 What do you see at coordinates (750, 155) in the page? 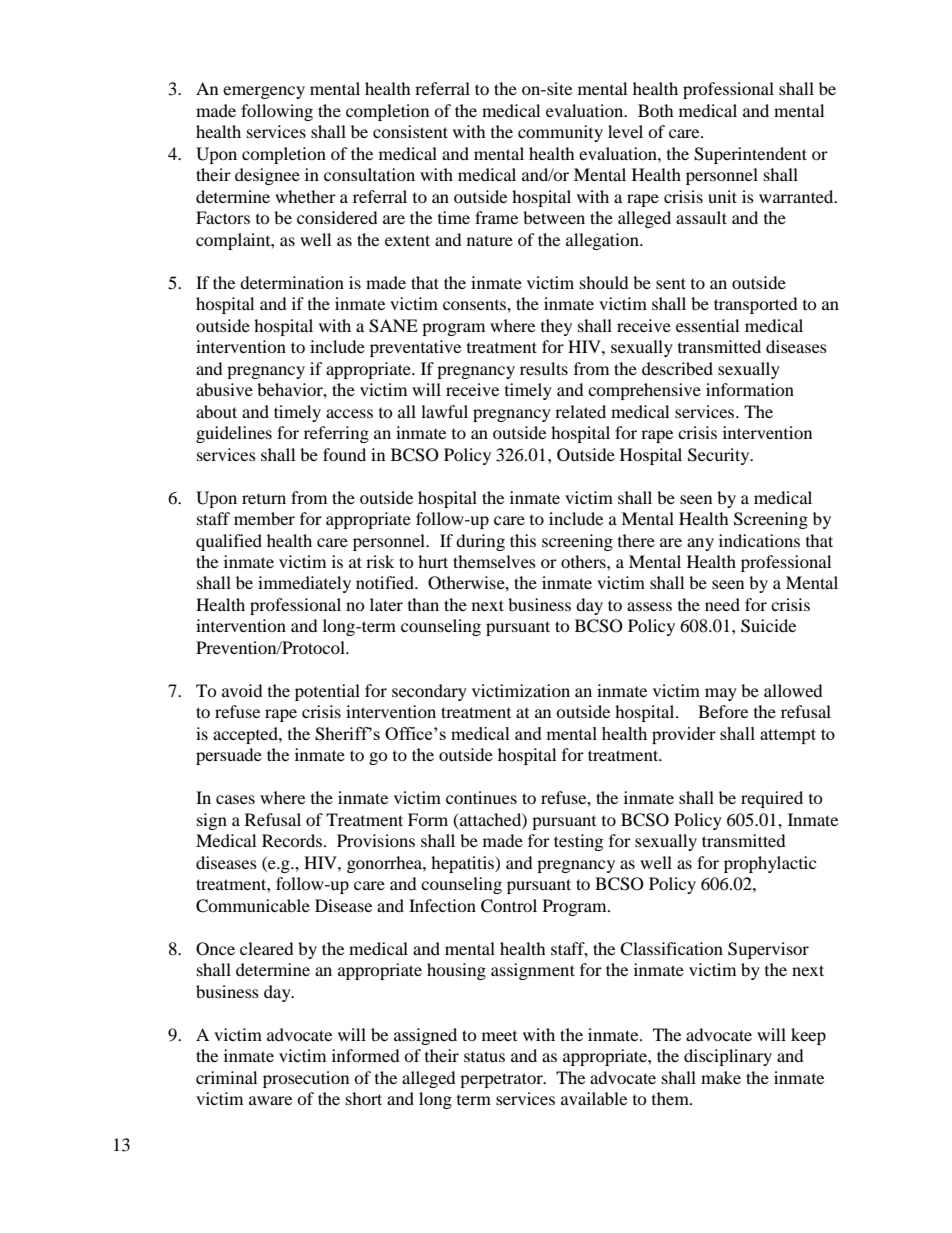
I see `Superintendent` at bounding box center [750, 155].
